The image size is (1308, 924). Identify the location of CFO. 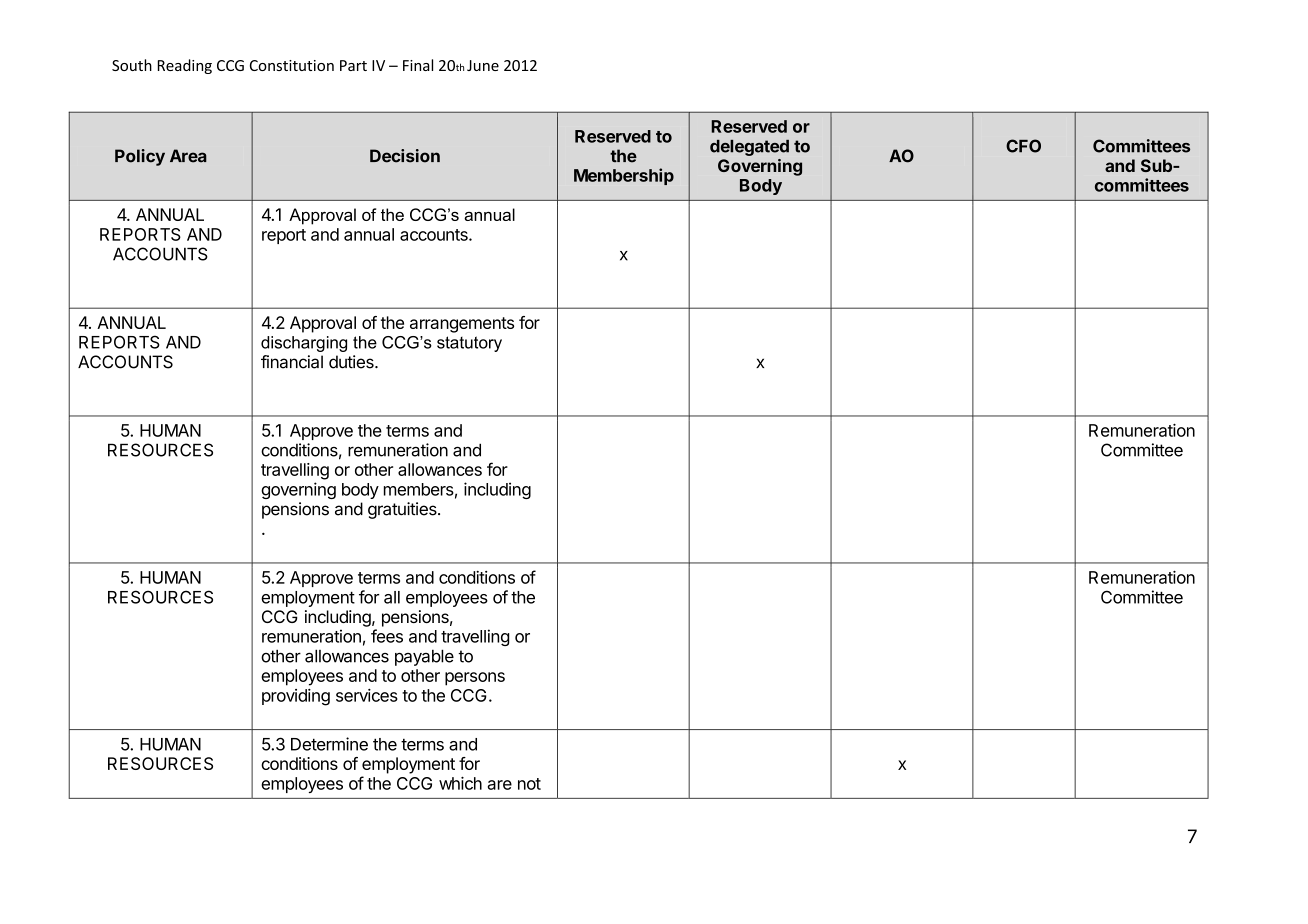
(1023, 146).
